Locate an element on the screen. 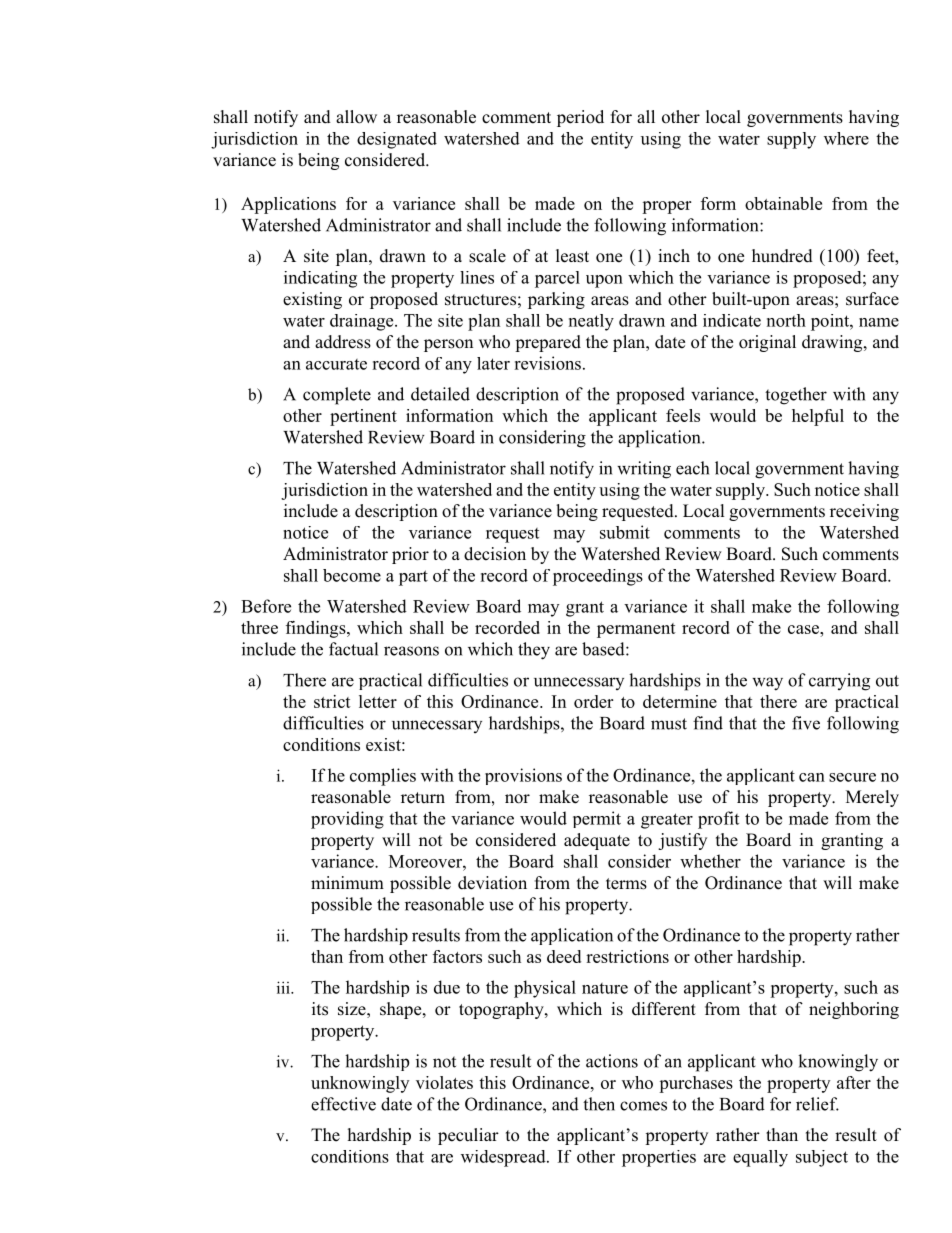 This screenshot has height=1233, width=952. together is located at coordinates (796, 396).
